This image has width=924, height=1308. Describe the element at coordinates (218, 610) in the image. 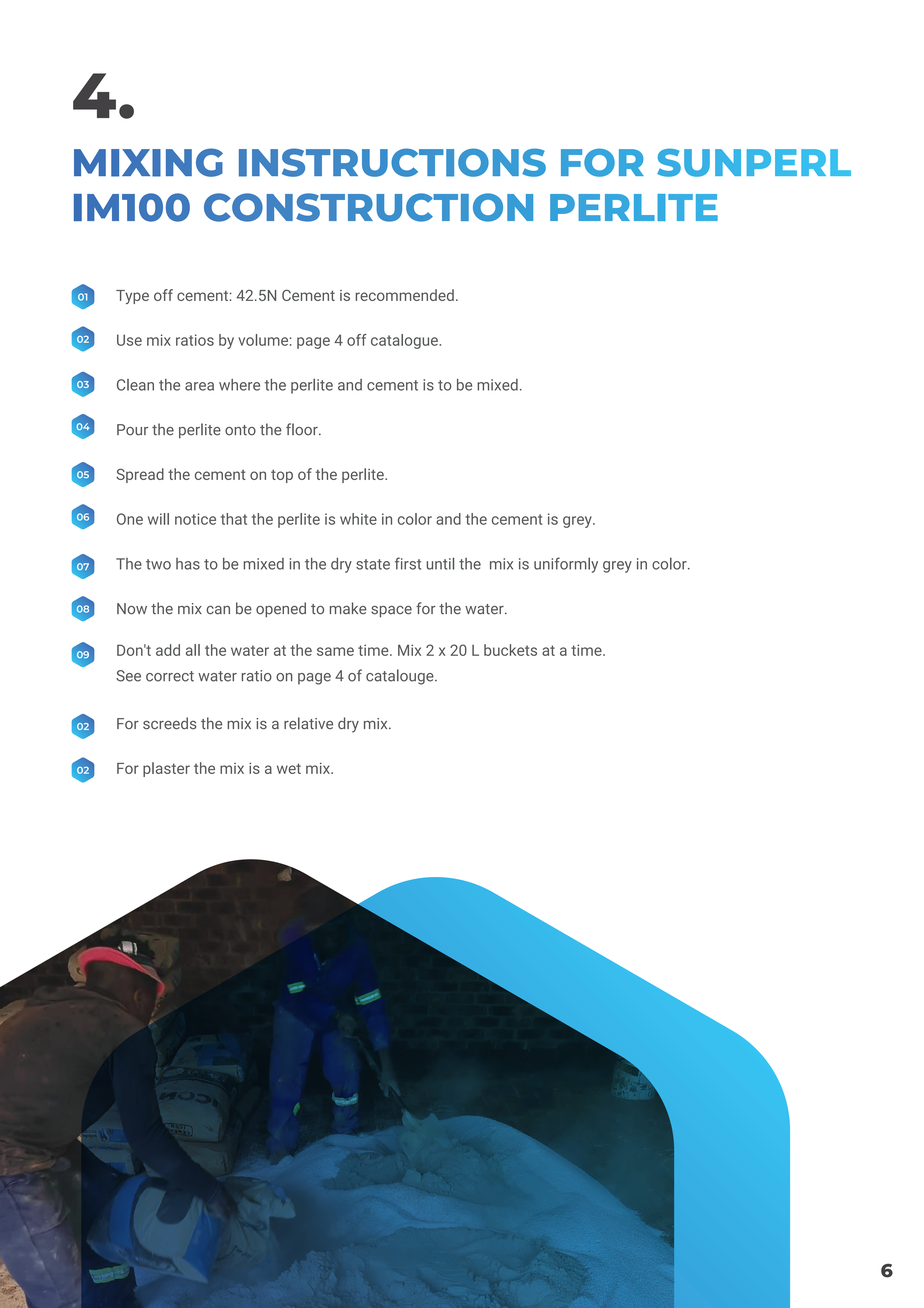

I see `can` at that location.
